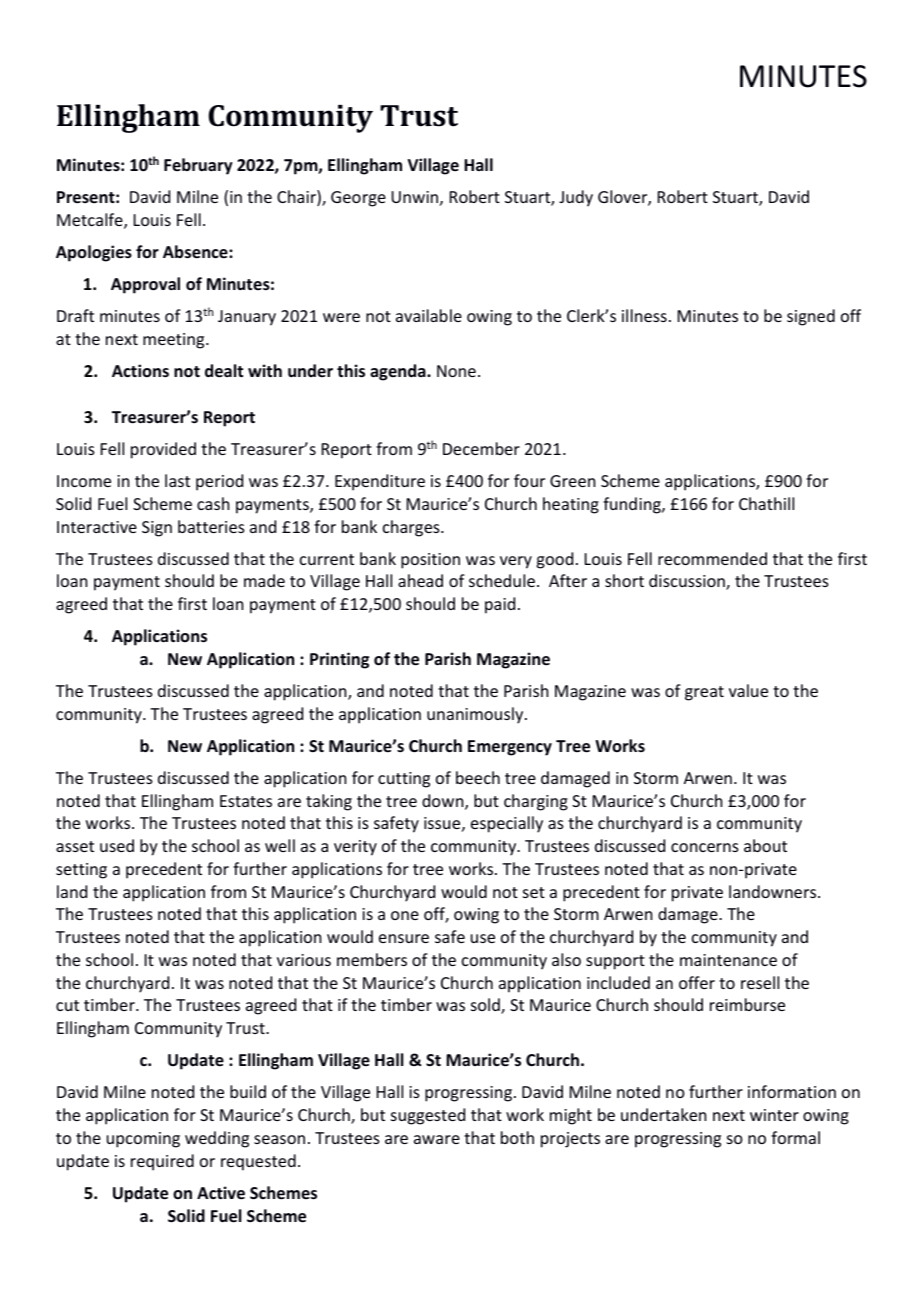 This image has width=924, height=1308. What do you see at coordinates (576, 198) in the image?
I see `Judy` at bounding box center [576, 198].
